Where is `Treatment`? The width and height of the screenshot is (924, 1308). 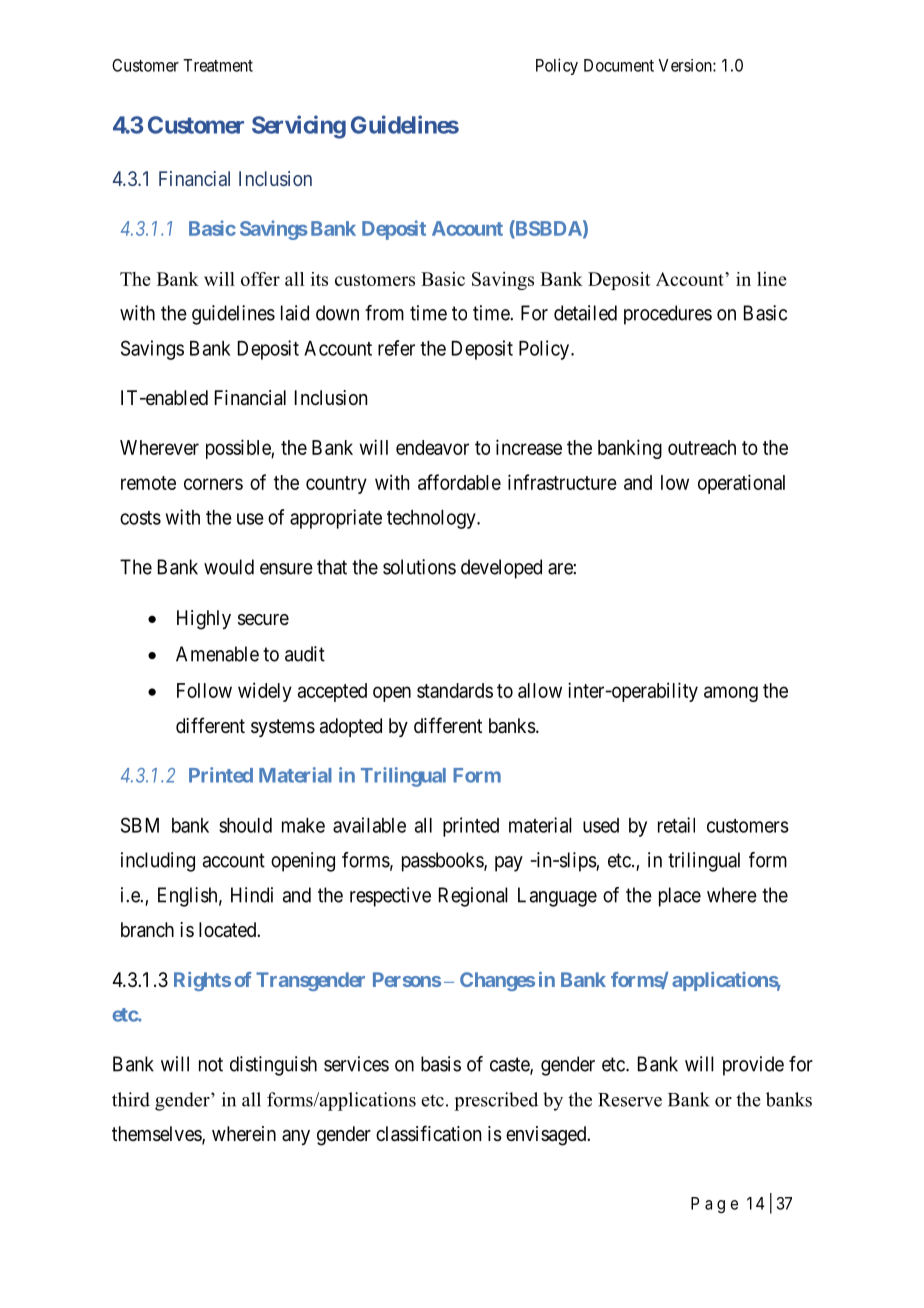
Treatment is located at coordinates (218, 65).
